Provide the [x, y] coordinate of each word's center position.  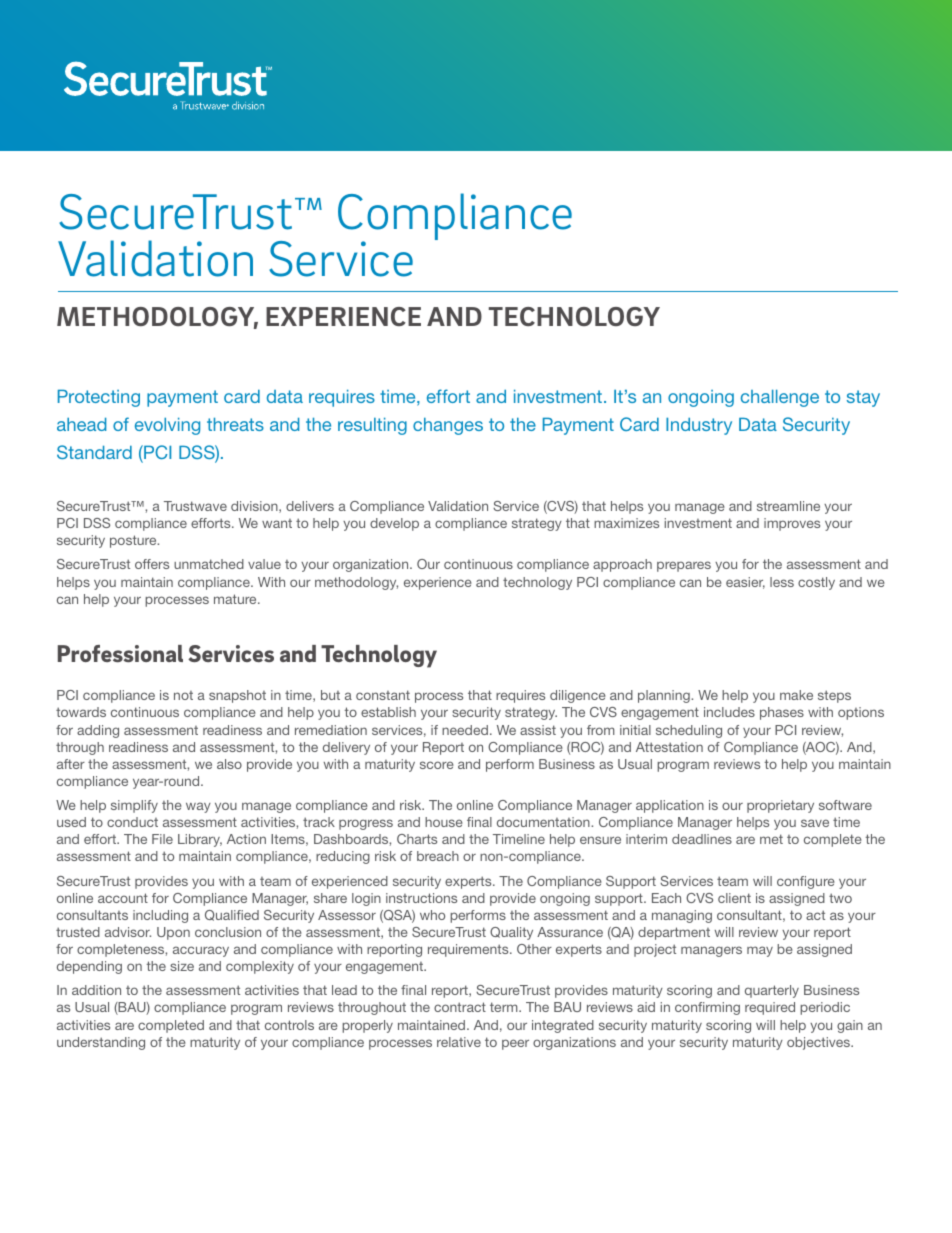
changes [448, 426]
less [782, 582]
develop [394, 524]
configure [806, 882]
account [123, 898]
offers [152, 564]
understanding [101, 1043]
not [183, 695]
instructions [421, 898]
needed [465, 730]
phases [782, 713]
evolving [167, 426]
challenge [780, 398]
